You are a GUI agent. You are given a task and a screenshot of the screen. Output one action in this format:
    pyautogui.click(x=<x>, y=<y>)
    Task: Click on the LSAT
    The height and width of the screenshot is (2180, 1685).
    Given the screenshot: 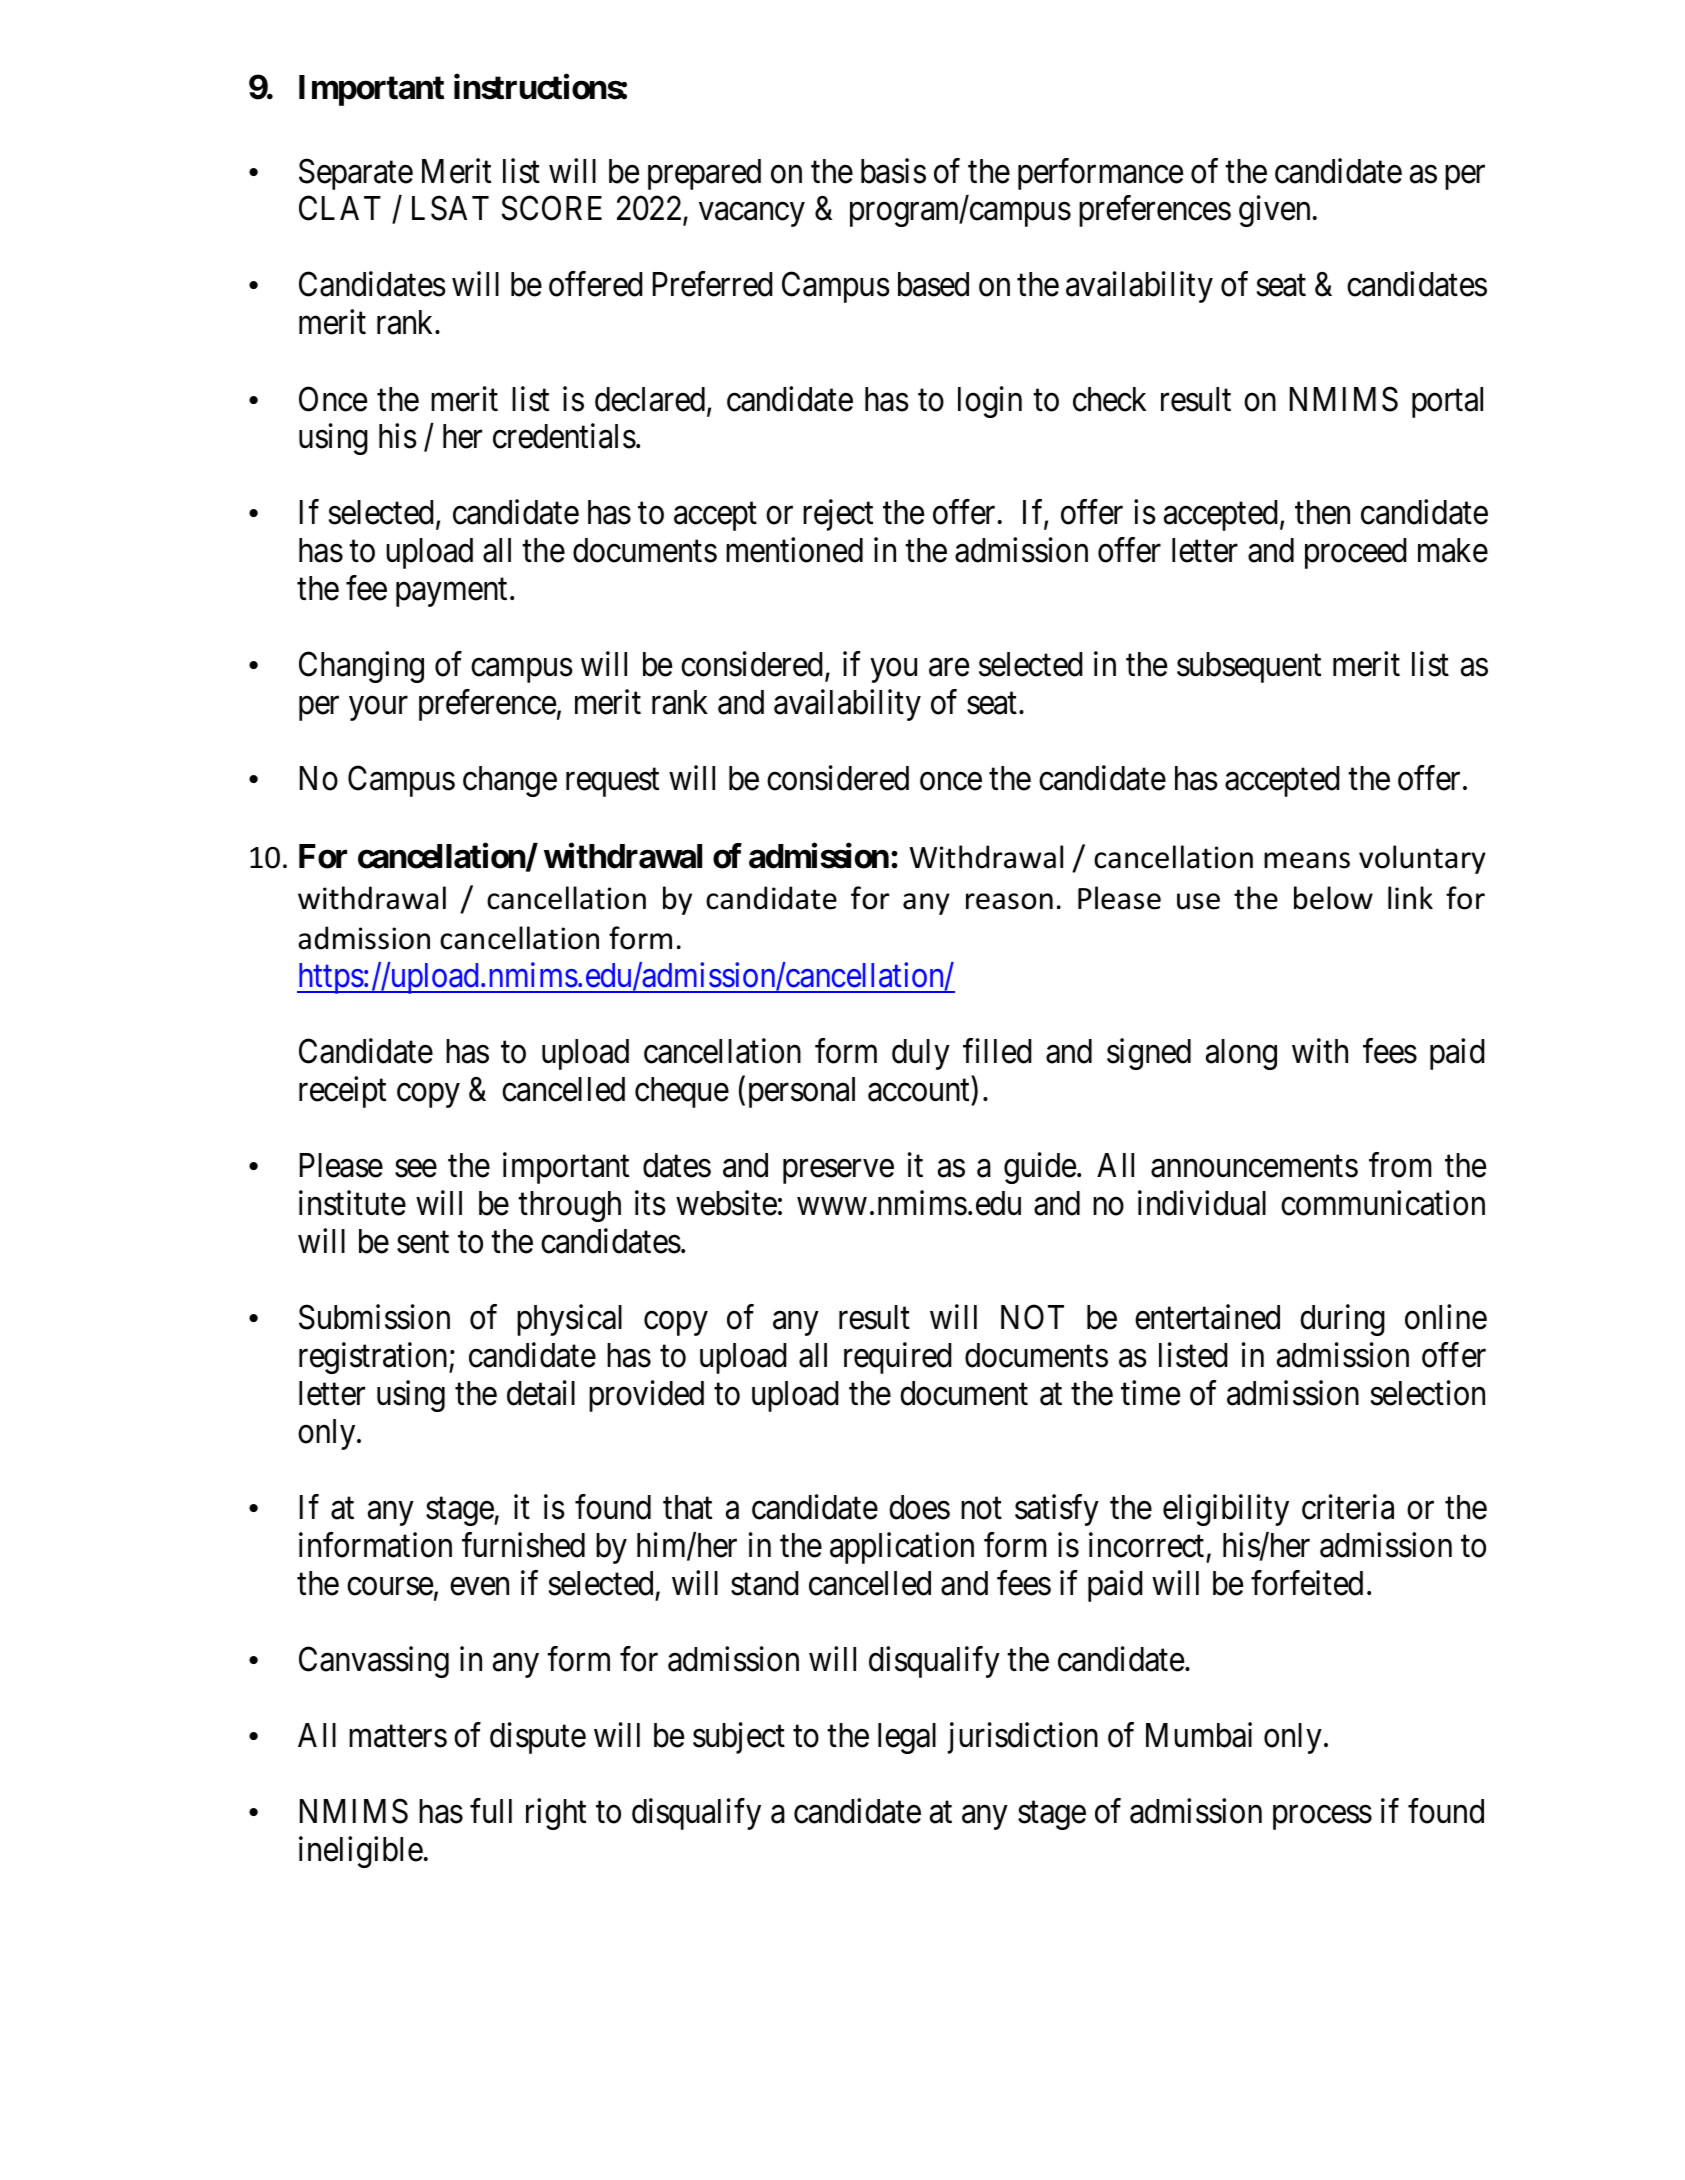 What is the action you would take?
    pyautogui.click(x=450, y=208)
